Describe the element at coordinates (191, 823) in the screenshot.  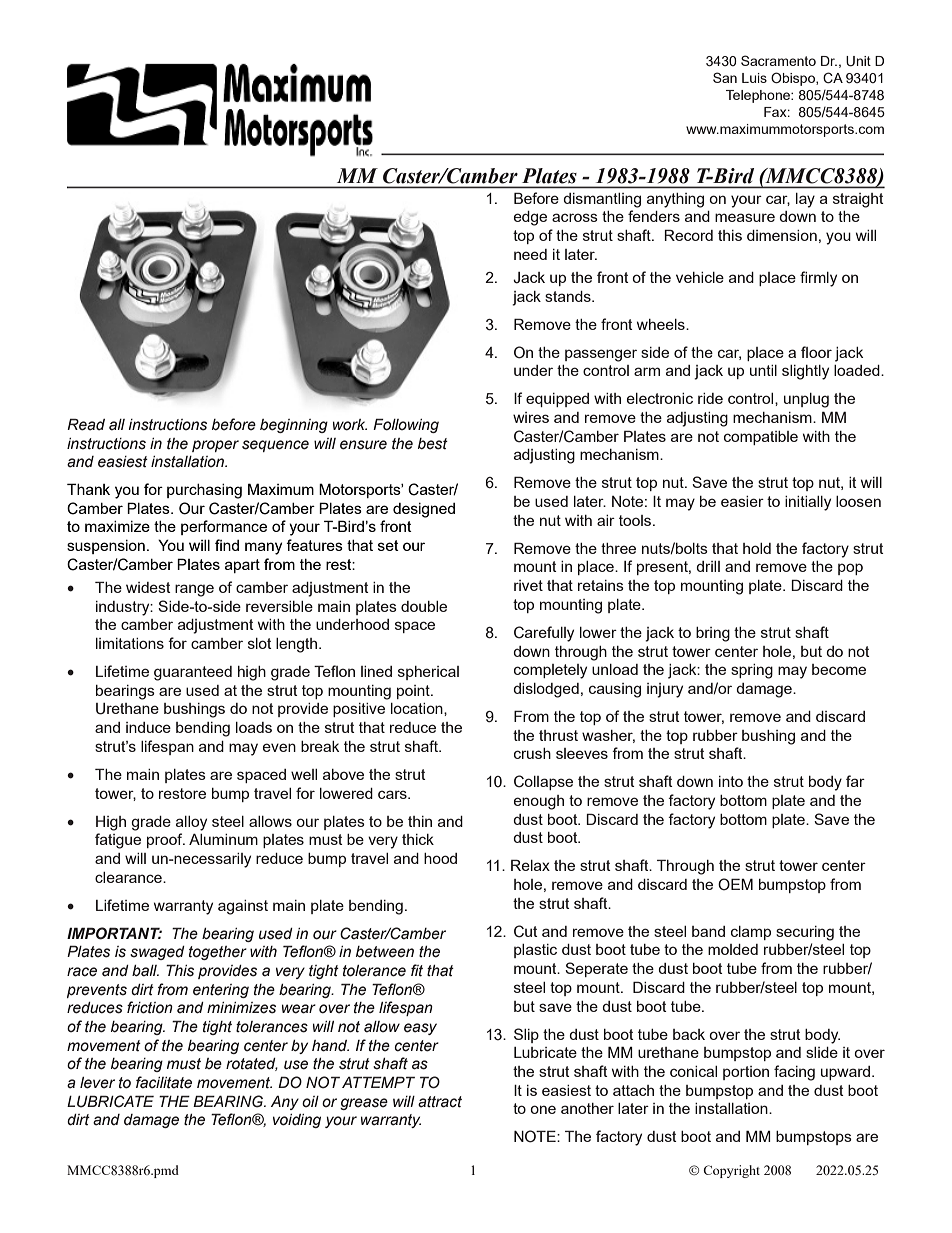
I see `alloy` at that location.
